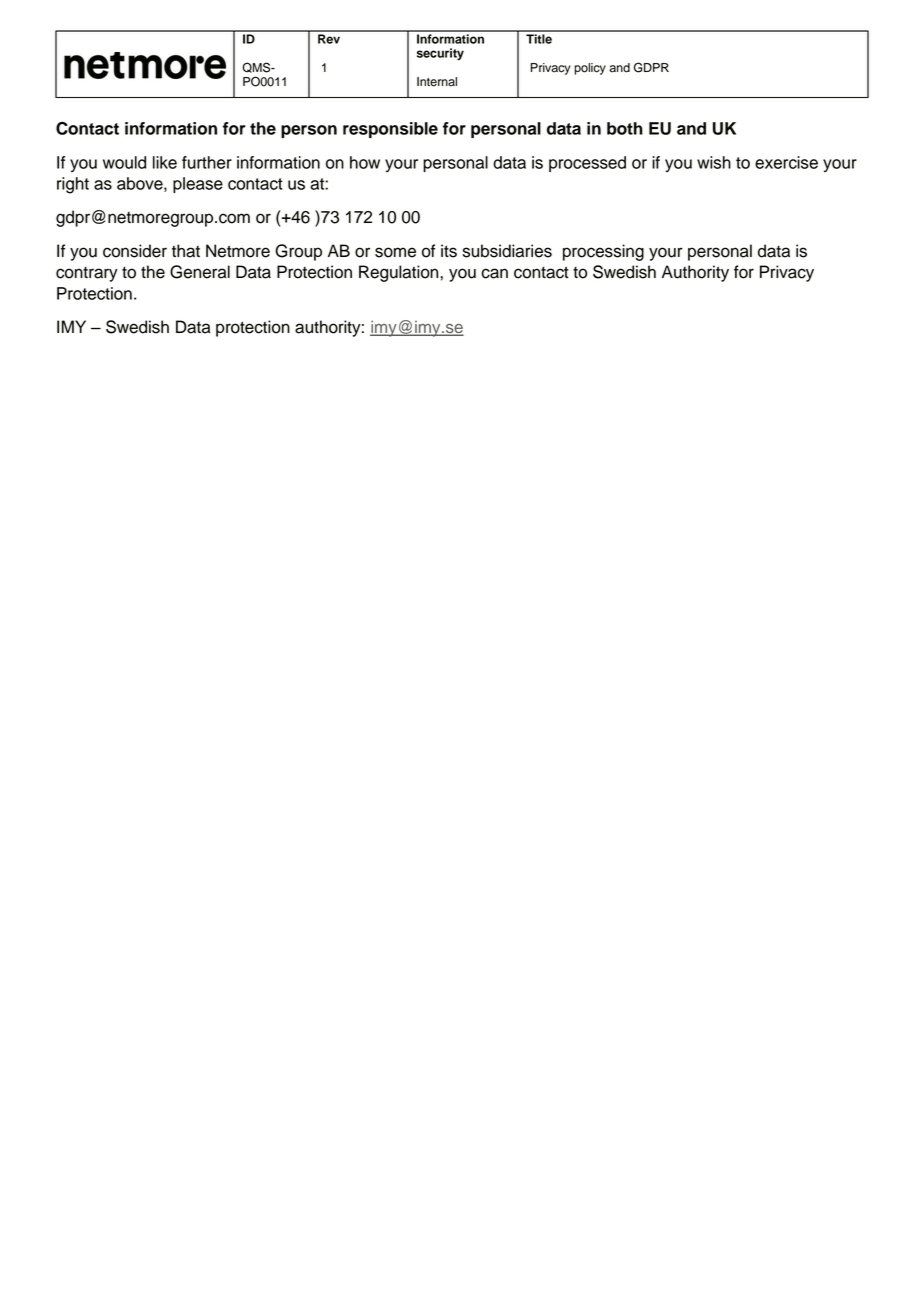  What do you see at coordinates (390, 130) in the screenshot?
I see `responsible` at bounding box center [390, 130].
